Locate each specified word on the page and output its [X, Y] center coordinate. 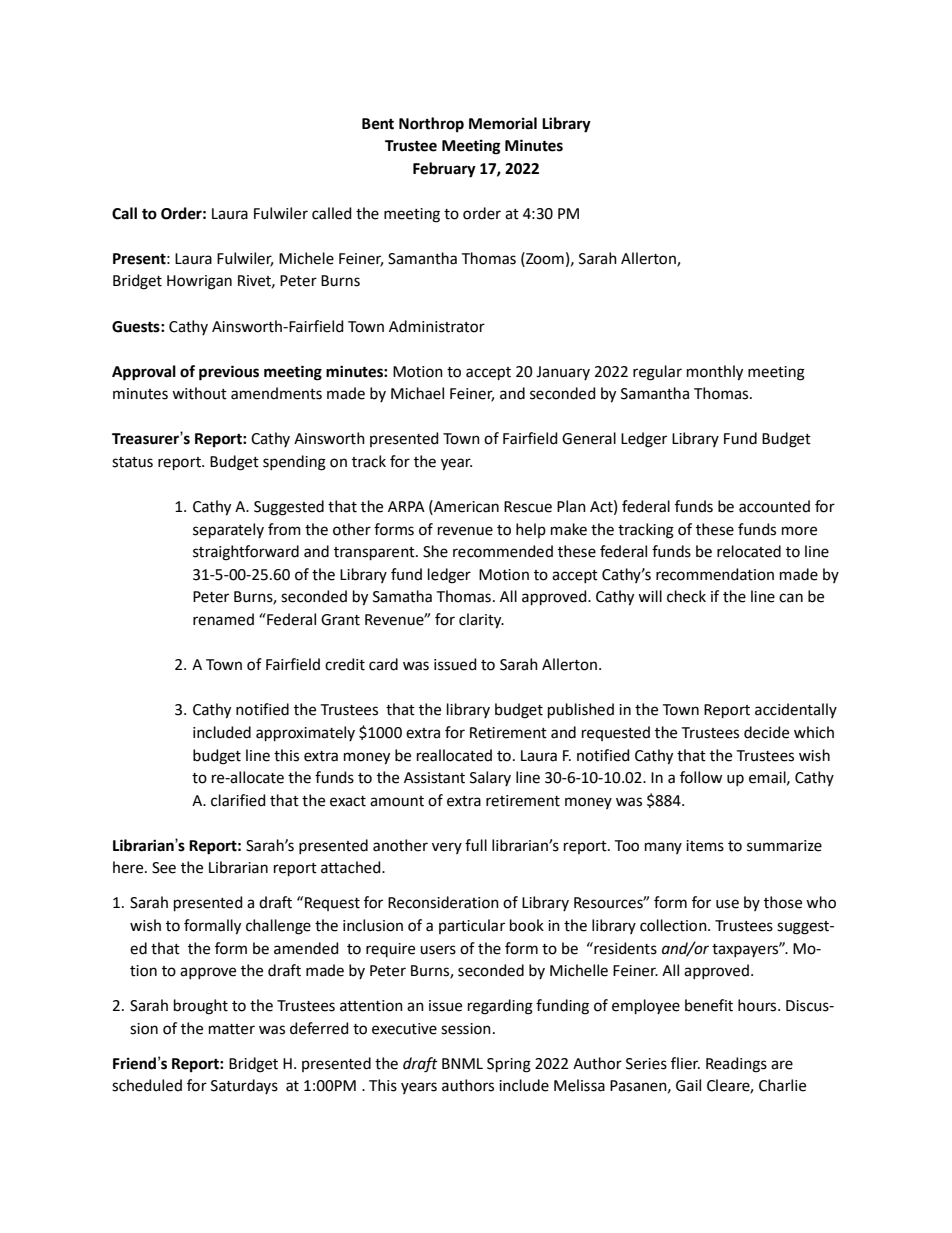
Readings [736, 1065]
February [444, 170]
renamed [223, 619]
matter [232, 1029]
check [686, 596]
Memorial [503, 123]
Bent [378, 124]
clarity [481, 621]
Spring [509, 1065]
